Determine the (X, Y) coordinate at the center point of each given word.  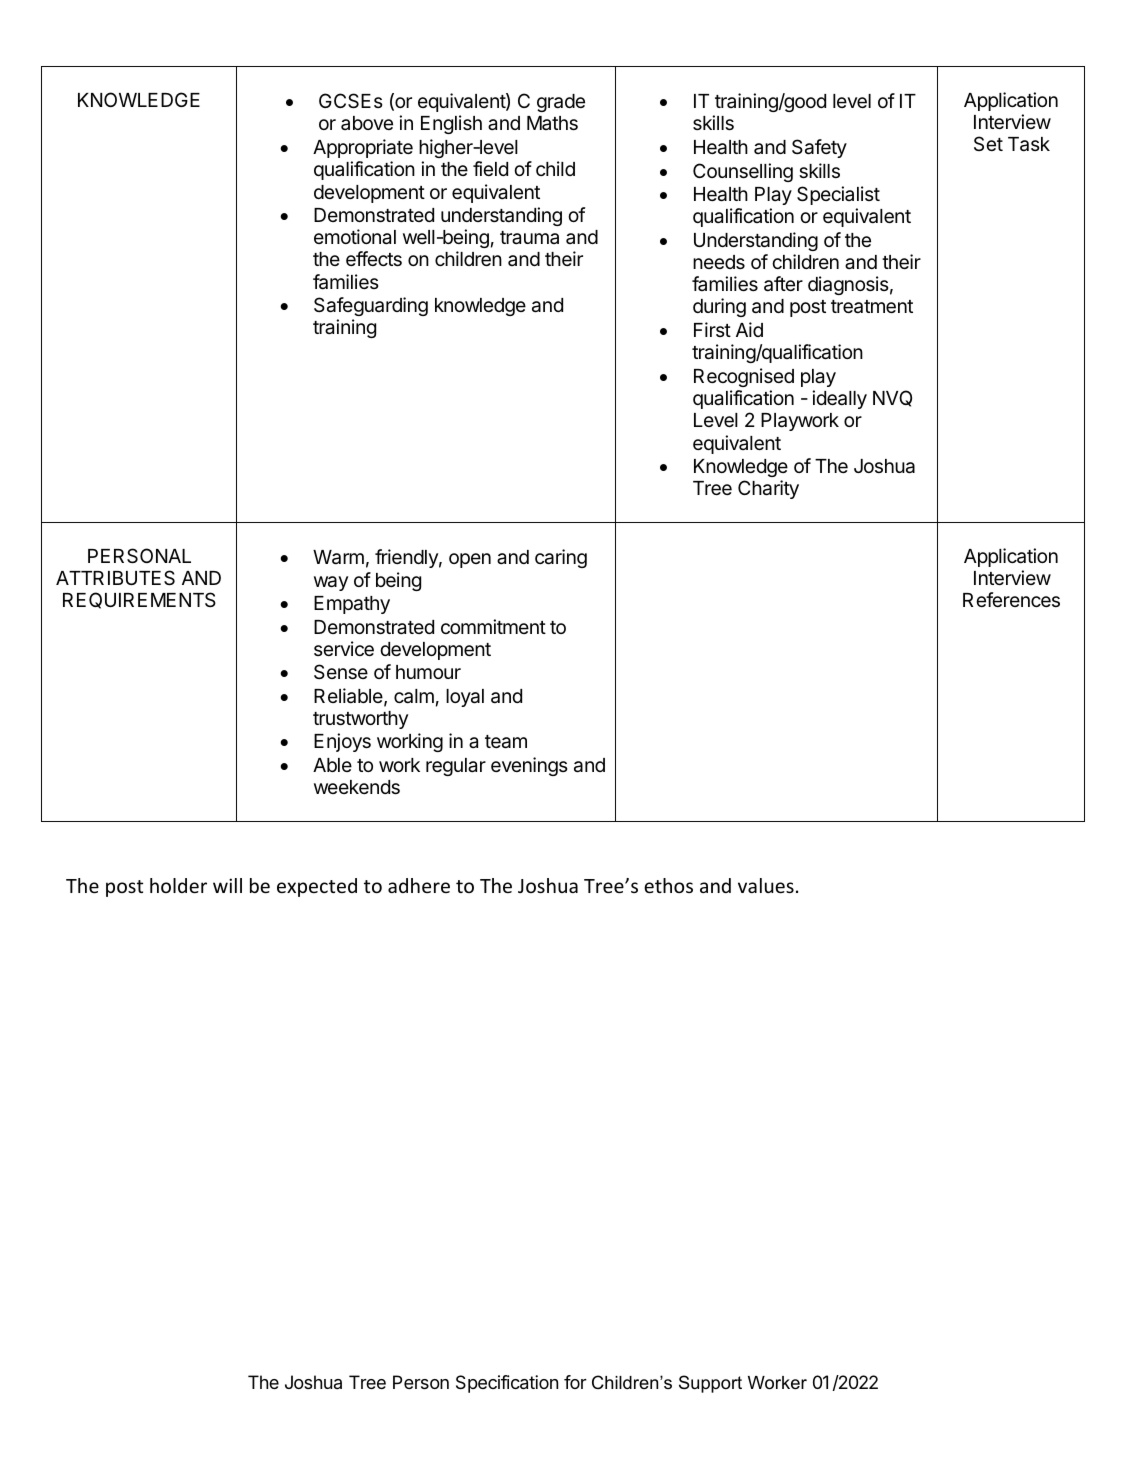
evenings (529, 766)
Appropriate (363, 148)
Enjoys (342, 742)
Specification (507, 1384)
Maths (552, 123)
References (1011, 599)
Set (988, 143)
